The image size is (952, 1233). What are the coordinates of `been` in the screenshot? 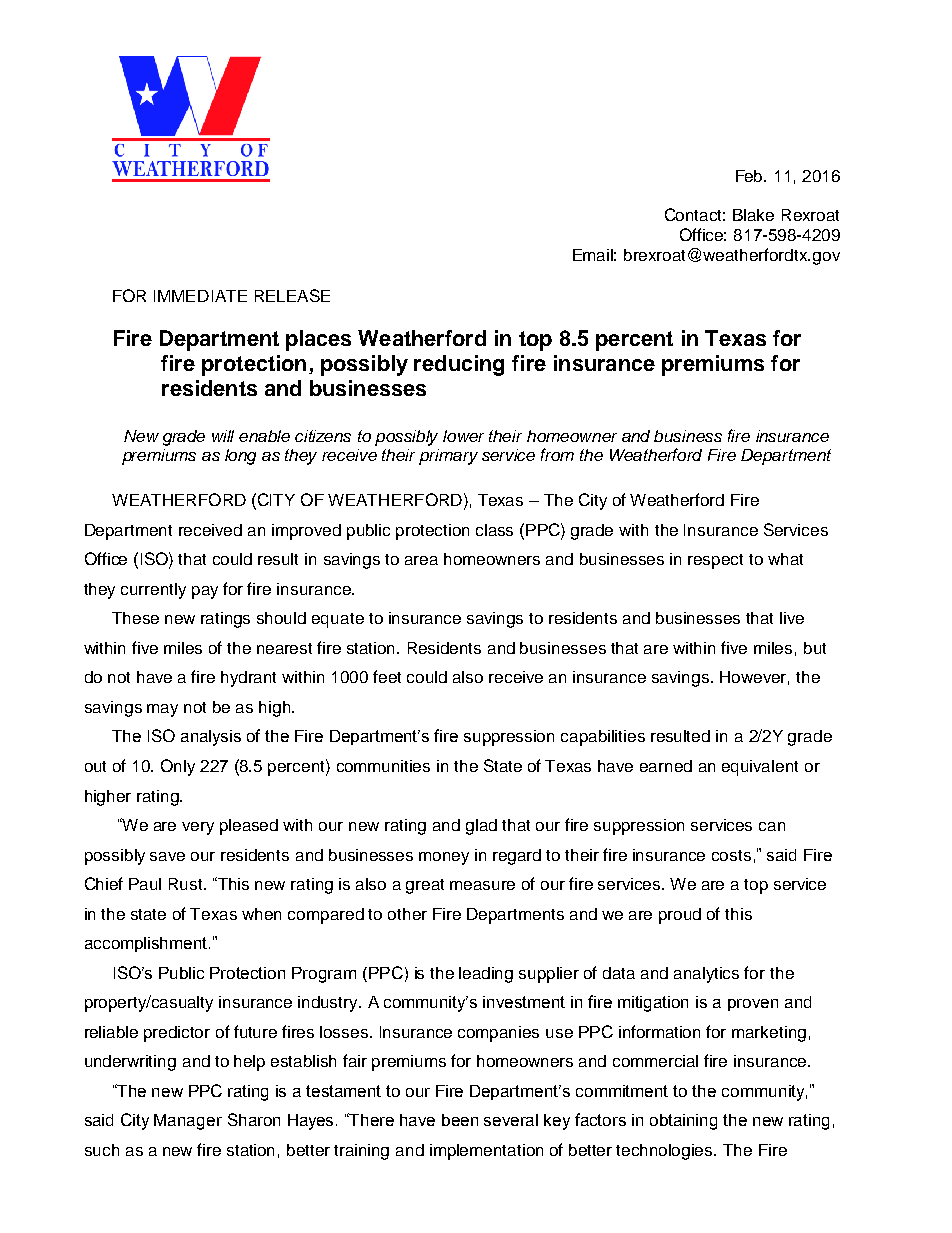 It's located at (460, 1120).
